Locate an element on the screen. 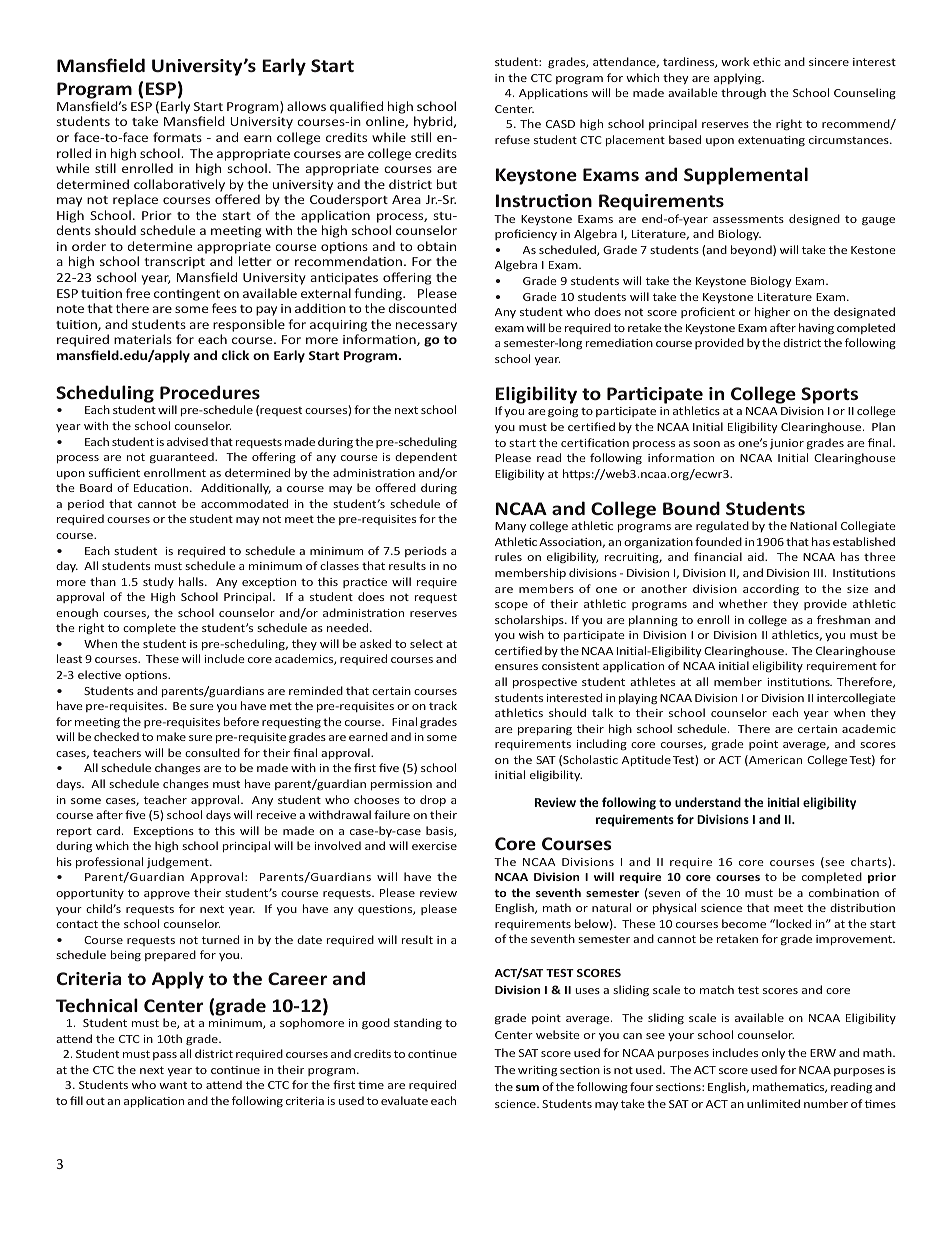  only is located at coordinates (773, 1053).
